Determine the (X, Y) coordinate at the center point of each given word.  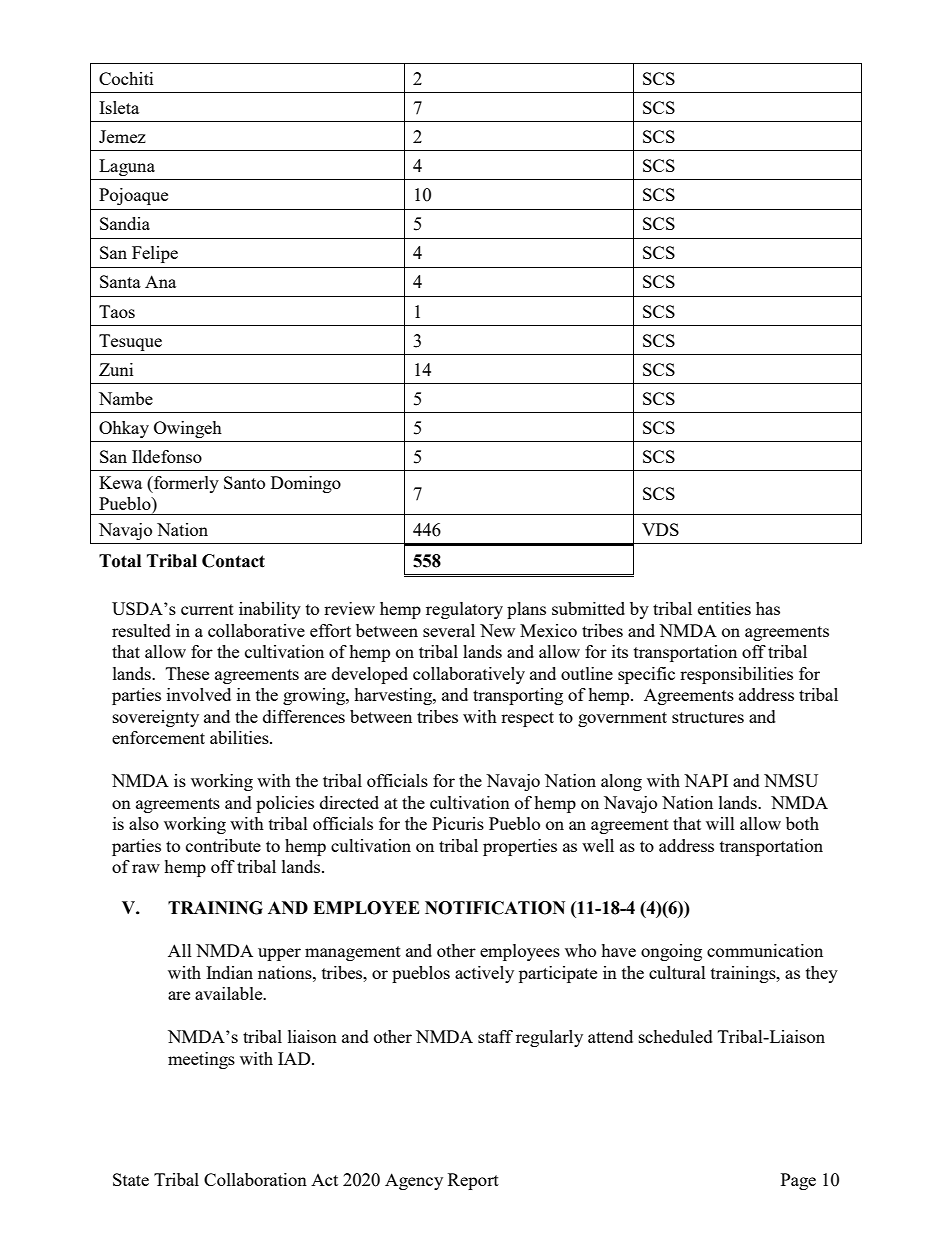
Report (473, 1181)
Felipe (155, 254)
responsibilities (736, 675)
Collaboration (255, 1179)
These (187, 673)
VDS (660, 529)
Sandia (125, 223)
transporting (518, 696)
